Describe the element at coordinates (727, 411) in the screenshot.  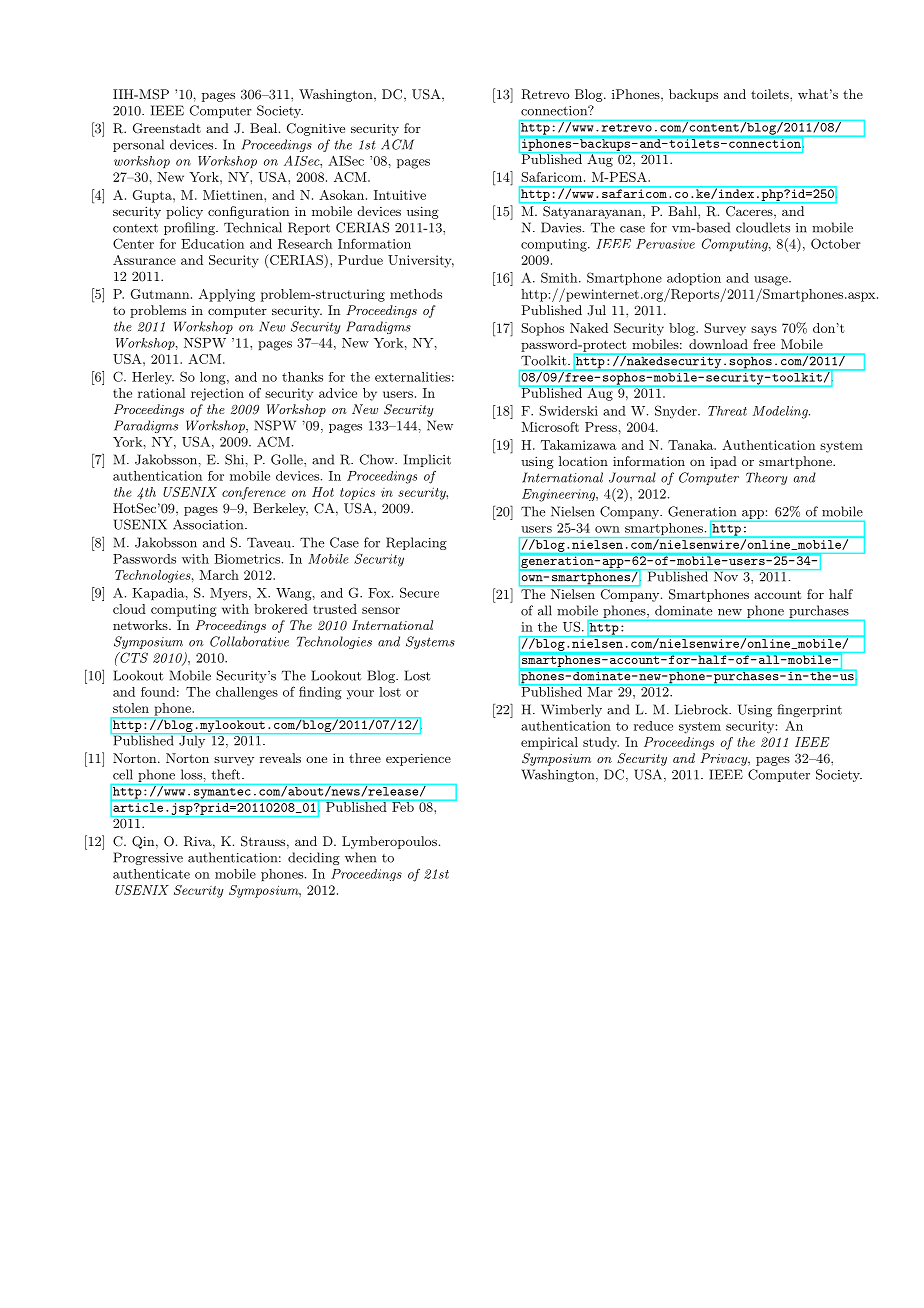
I see `Threat` at that location.
